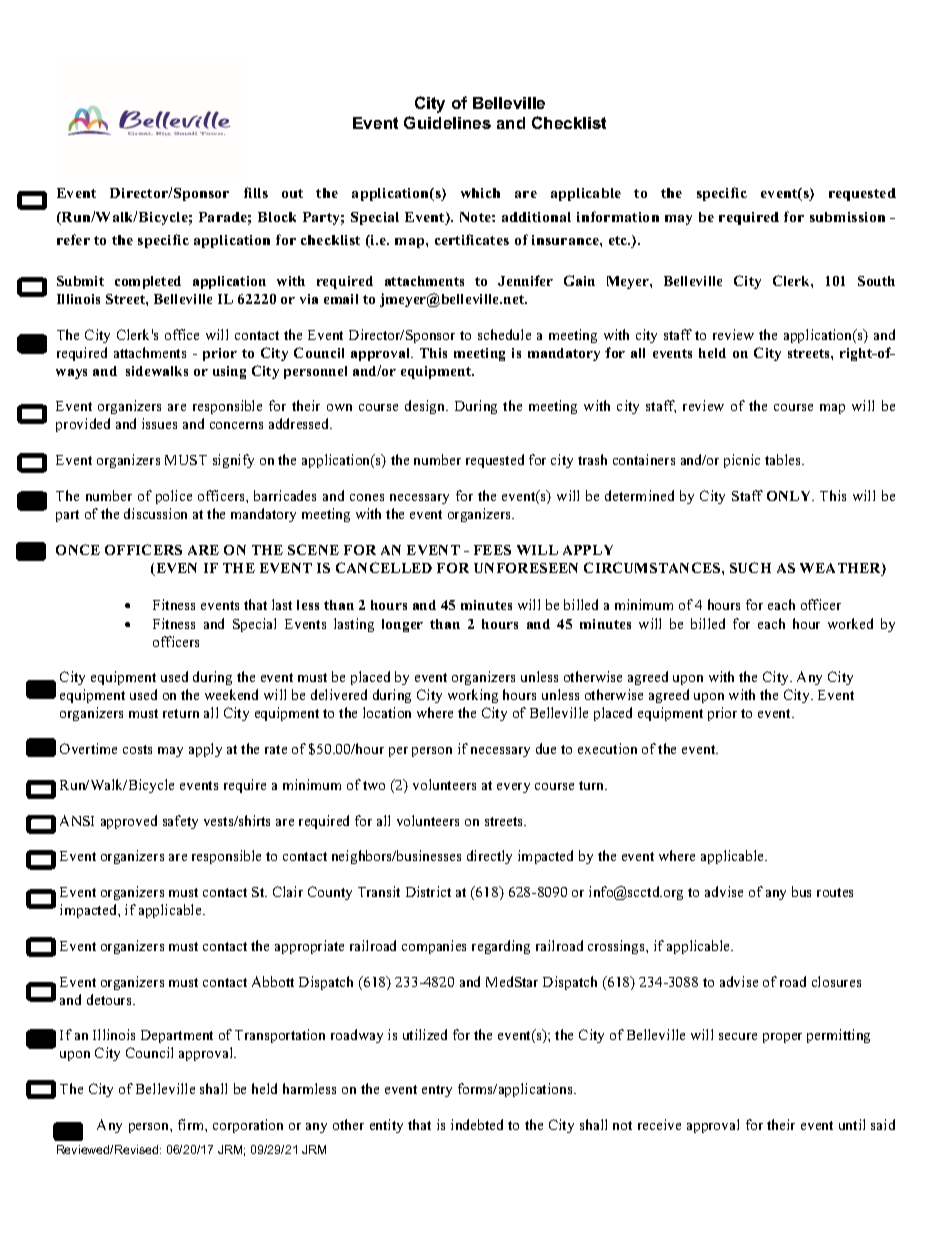 The image size is (952, 1233). Describe the element at coordinates (876, 281) in the document. I see `South` at that location.
